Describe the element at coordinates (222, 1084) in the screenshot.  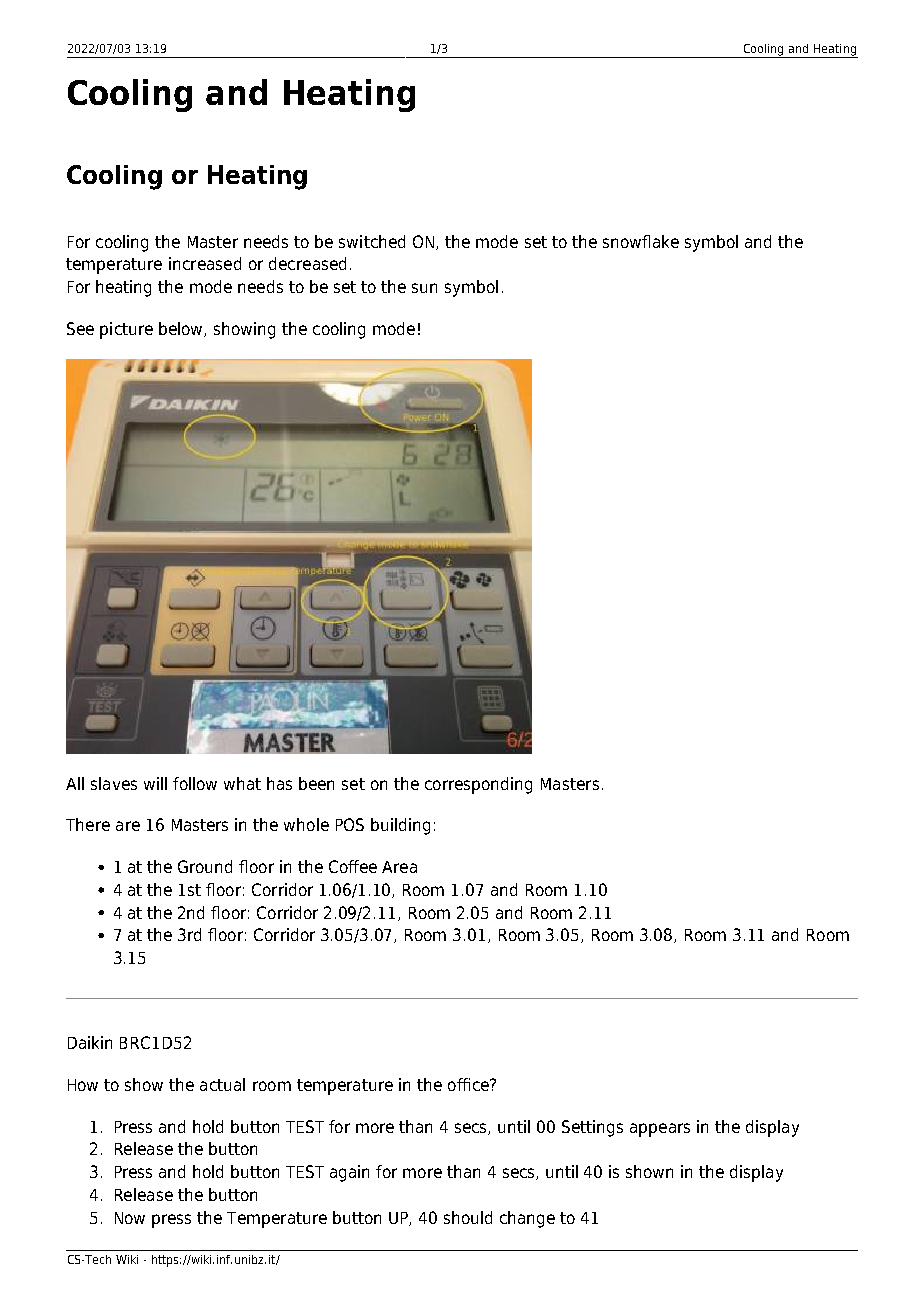
I see `actual` at that location.
